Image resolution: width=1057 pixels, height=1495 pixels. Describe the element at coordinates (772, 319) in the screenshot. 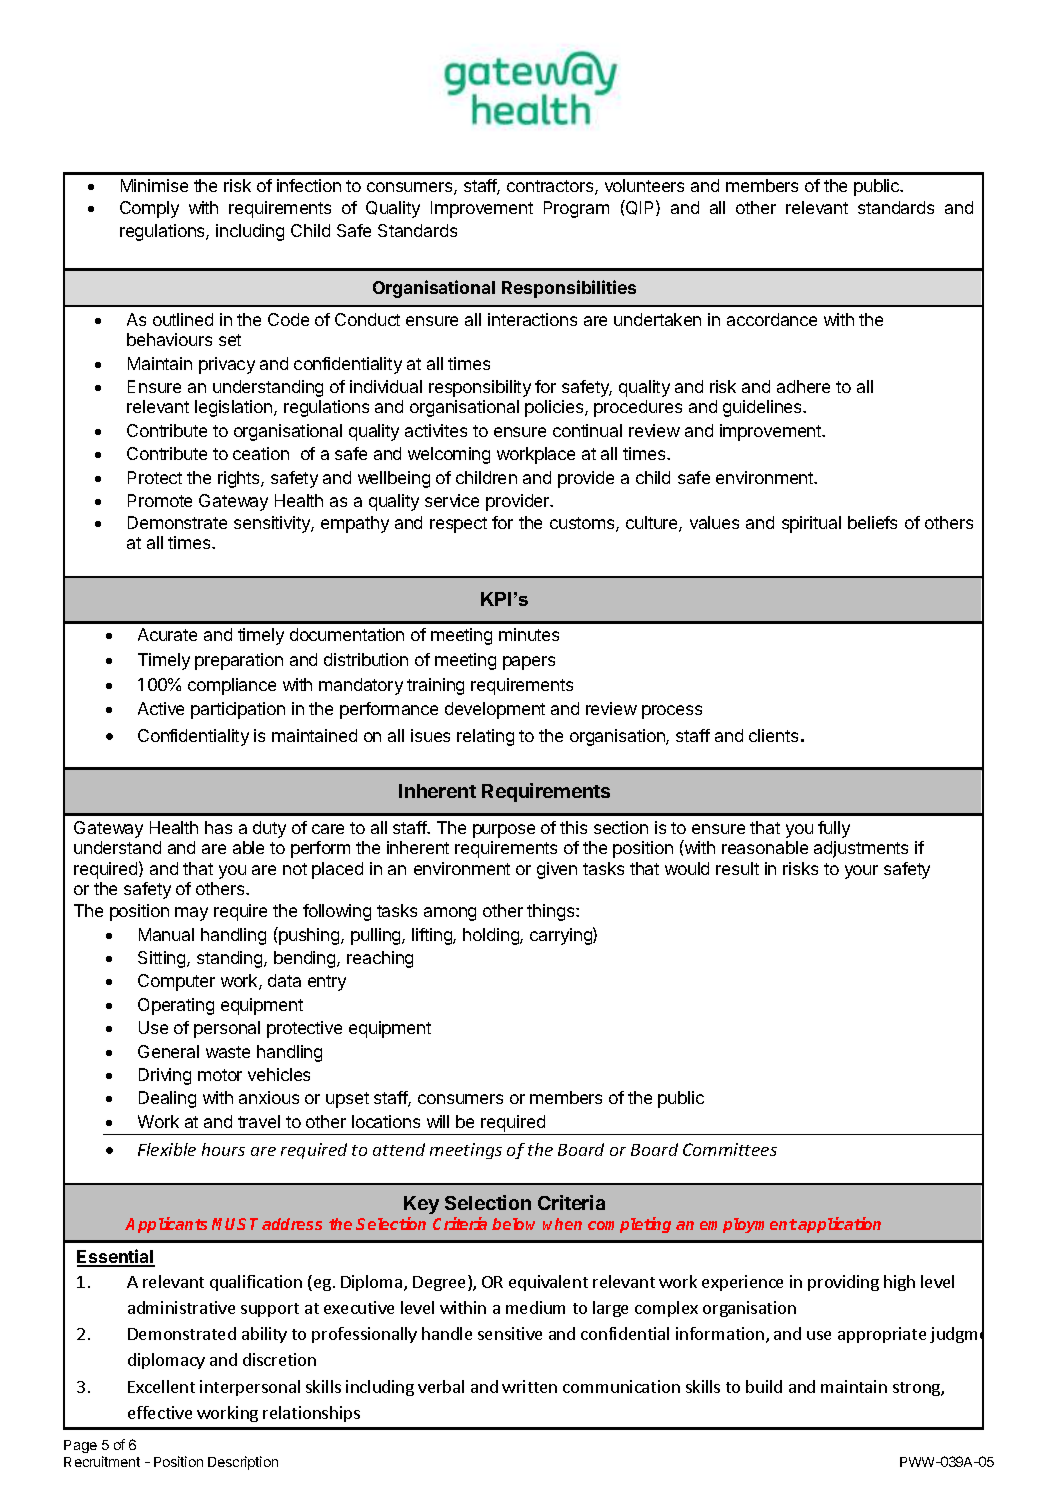

I see `accordance` at that location.
